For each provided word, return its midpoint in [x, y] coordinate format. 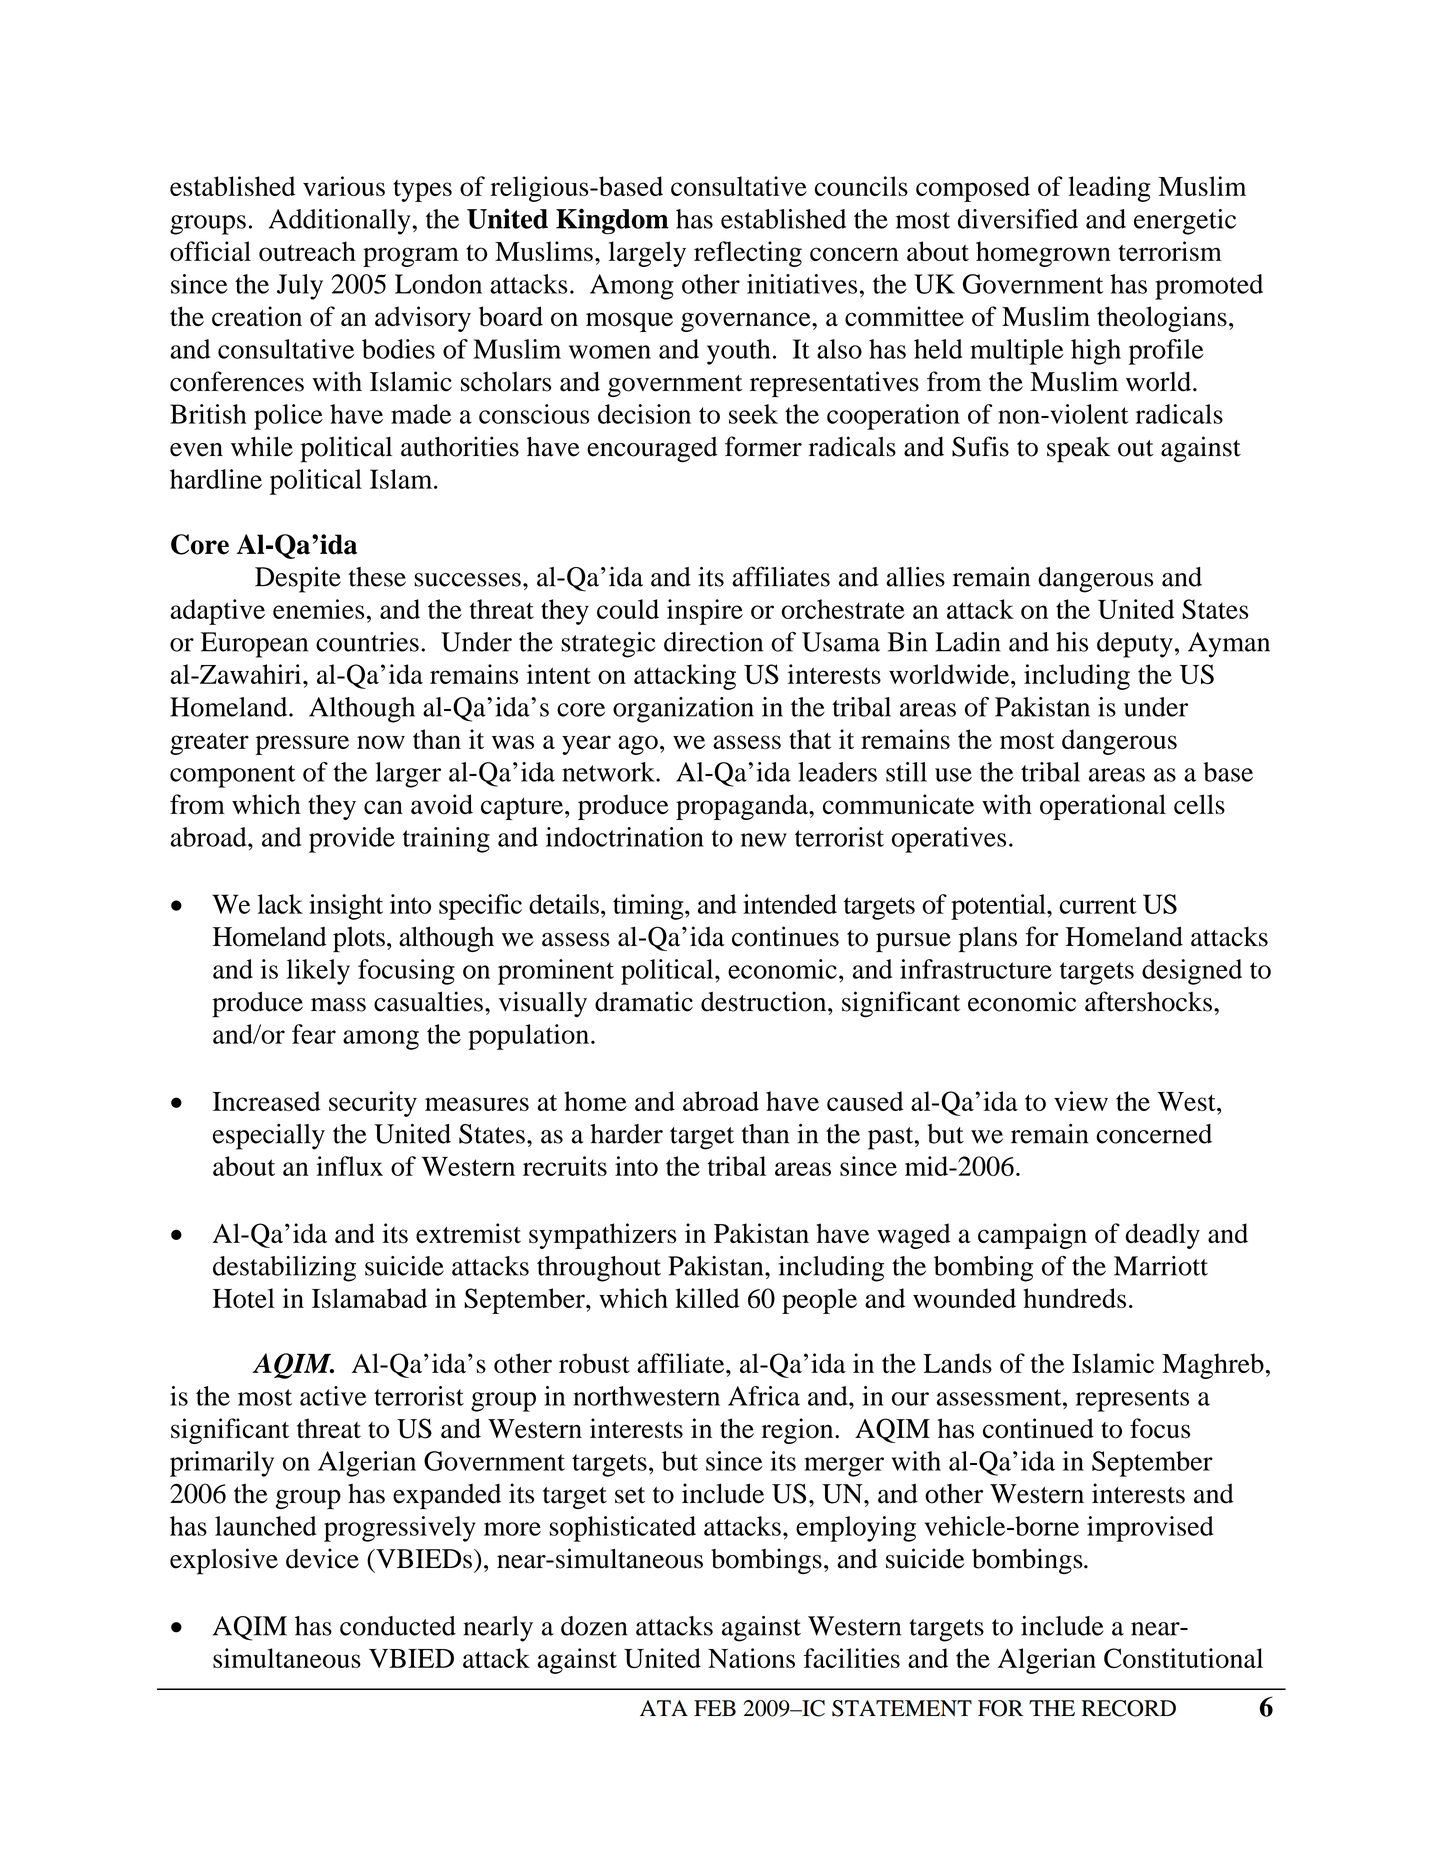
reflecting [748, 254]
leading [1109, 189]
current [1098, 905]
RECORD [1128, 1708]
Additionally [340, 222]
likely [318, 972]
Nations [751, 1658]
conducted [398, 1626]
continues [785, 936]
